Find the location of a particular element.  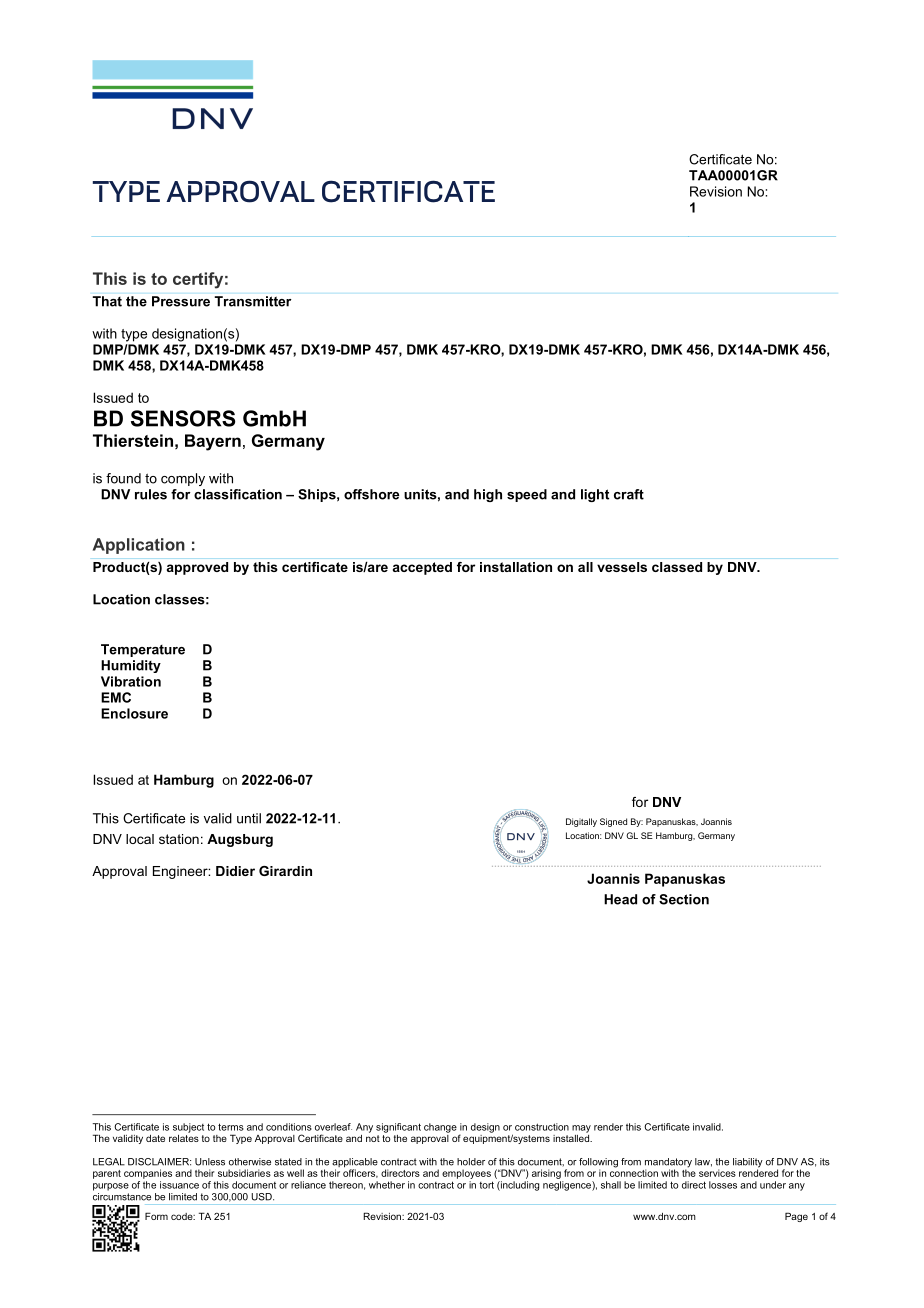

Section is located at coordinates (684, 899).
